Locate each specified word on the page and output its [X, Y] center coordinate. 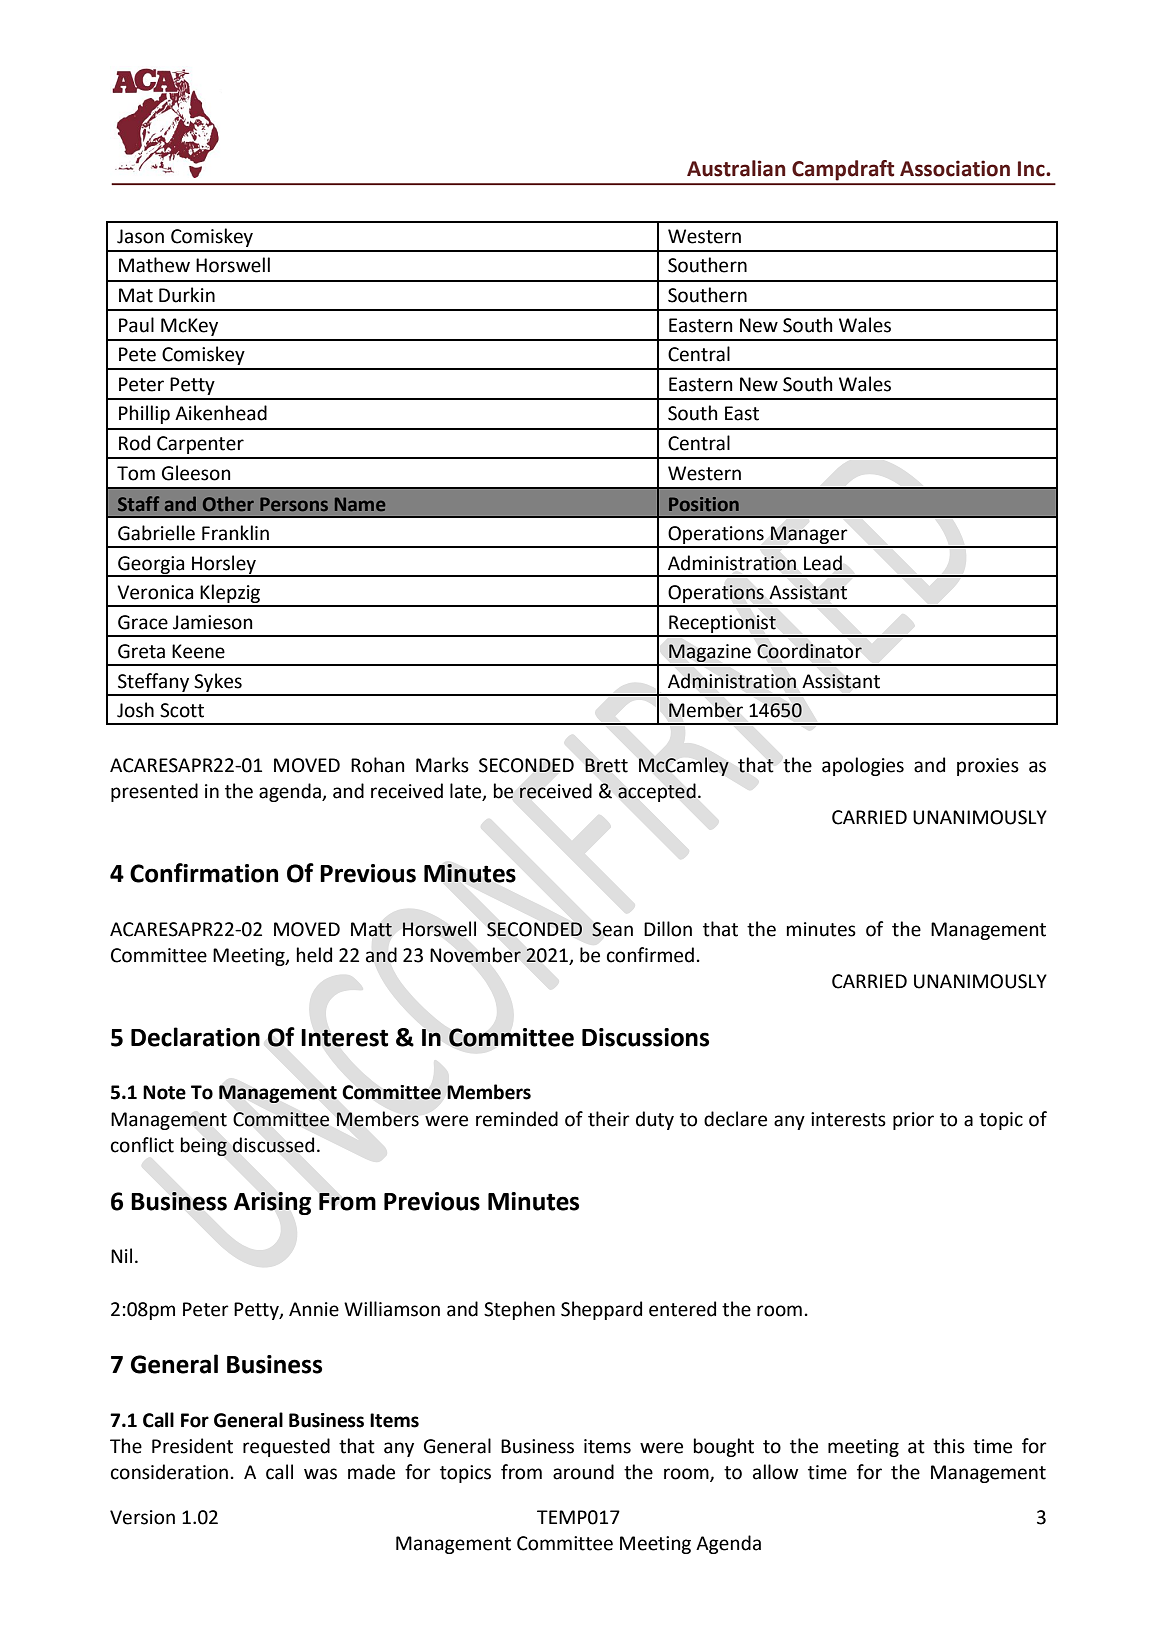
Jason [140, 236]
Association [955, 168]
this [949, 1446]
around [583, 1472]
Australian [736, 168]
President [192, 1446]
